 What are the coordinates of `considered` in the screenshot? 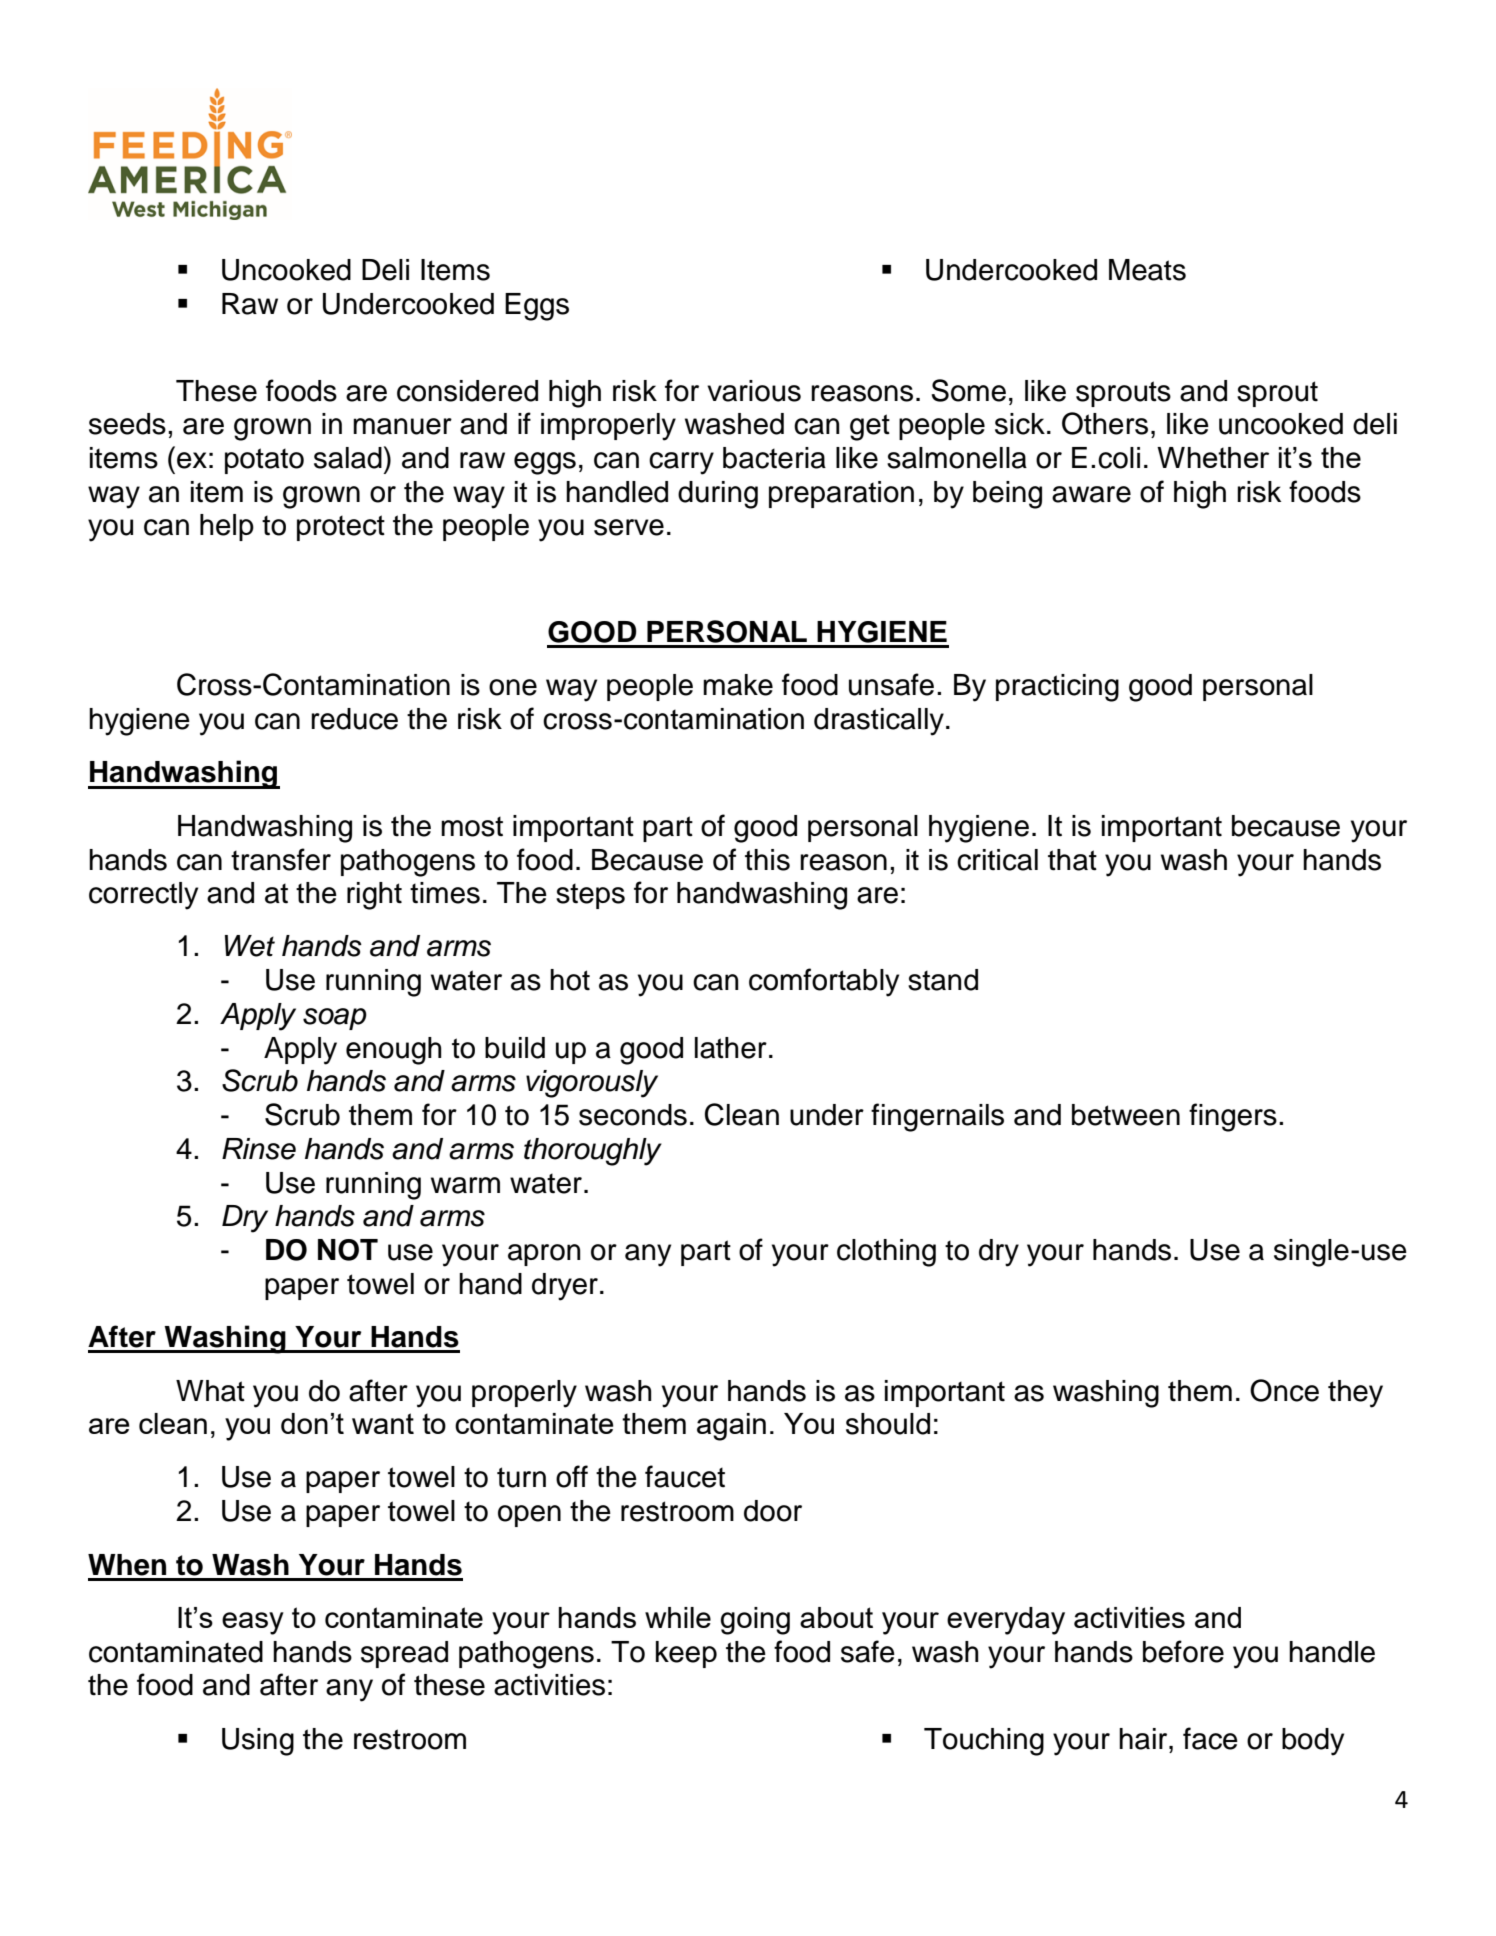 It's located at (467, 391).
